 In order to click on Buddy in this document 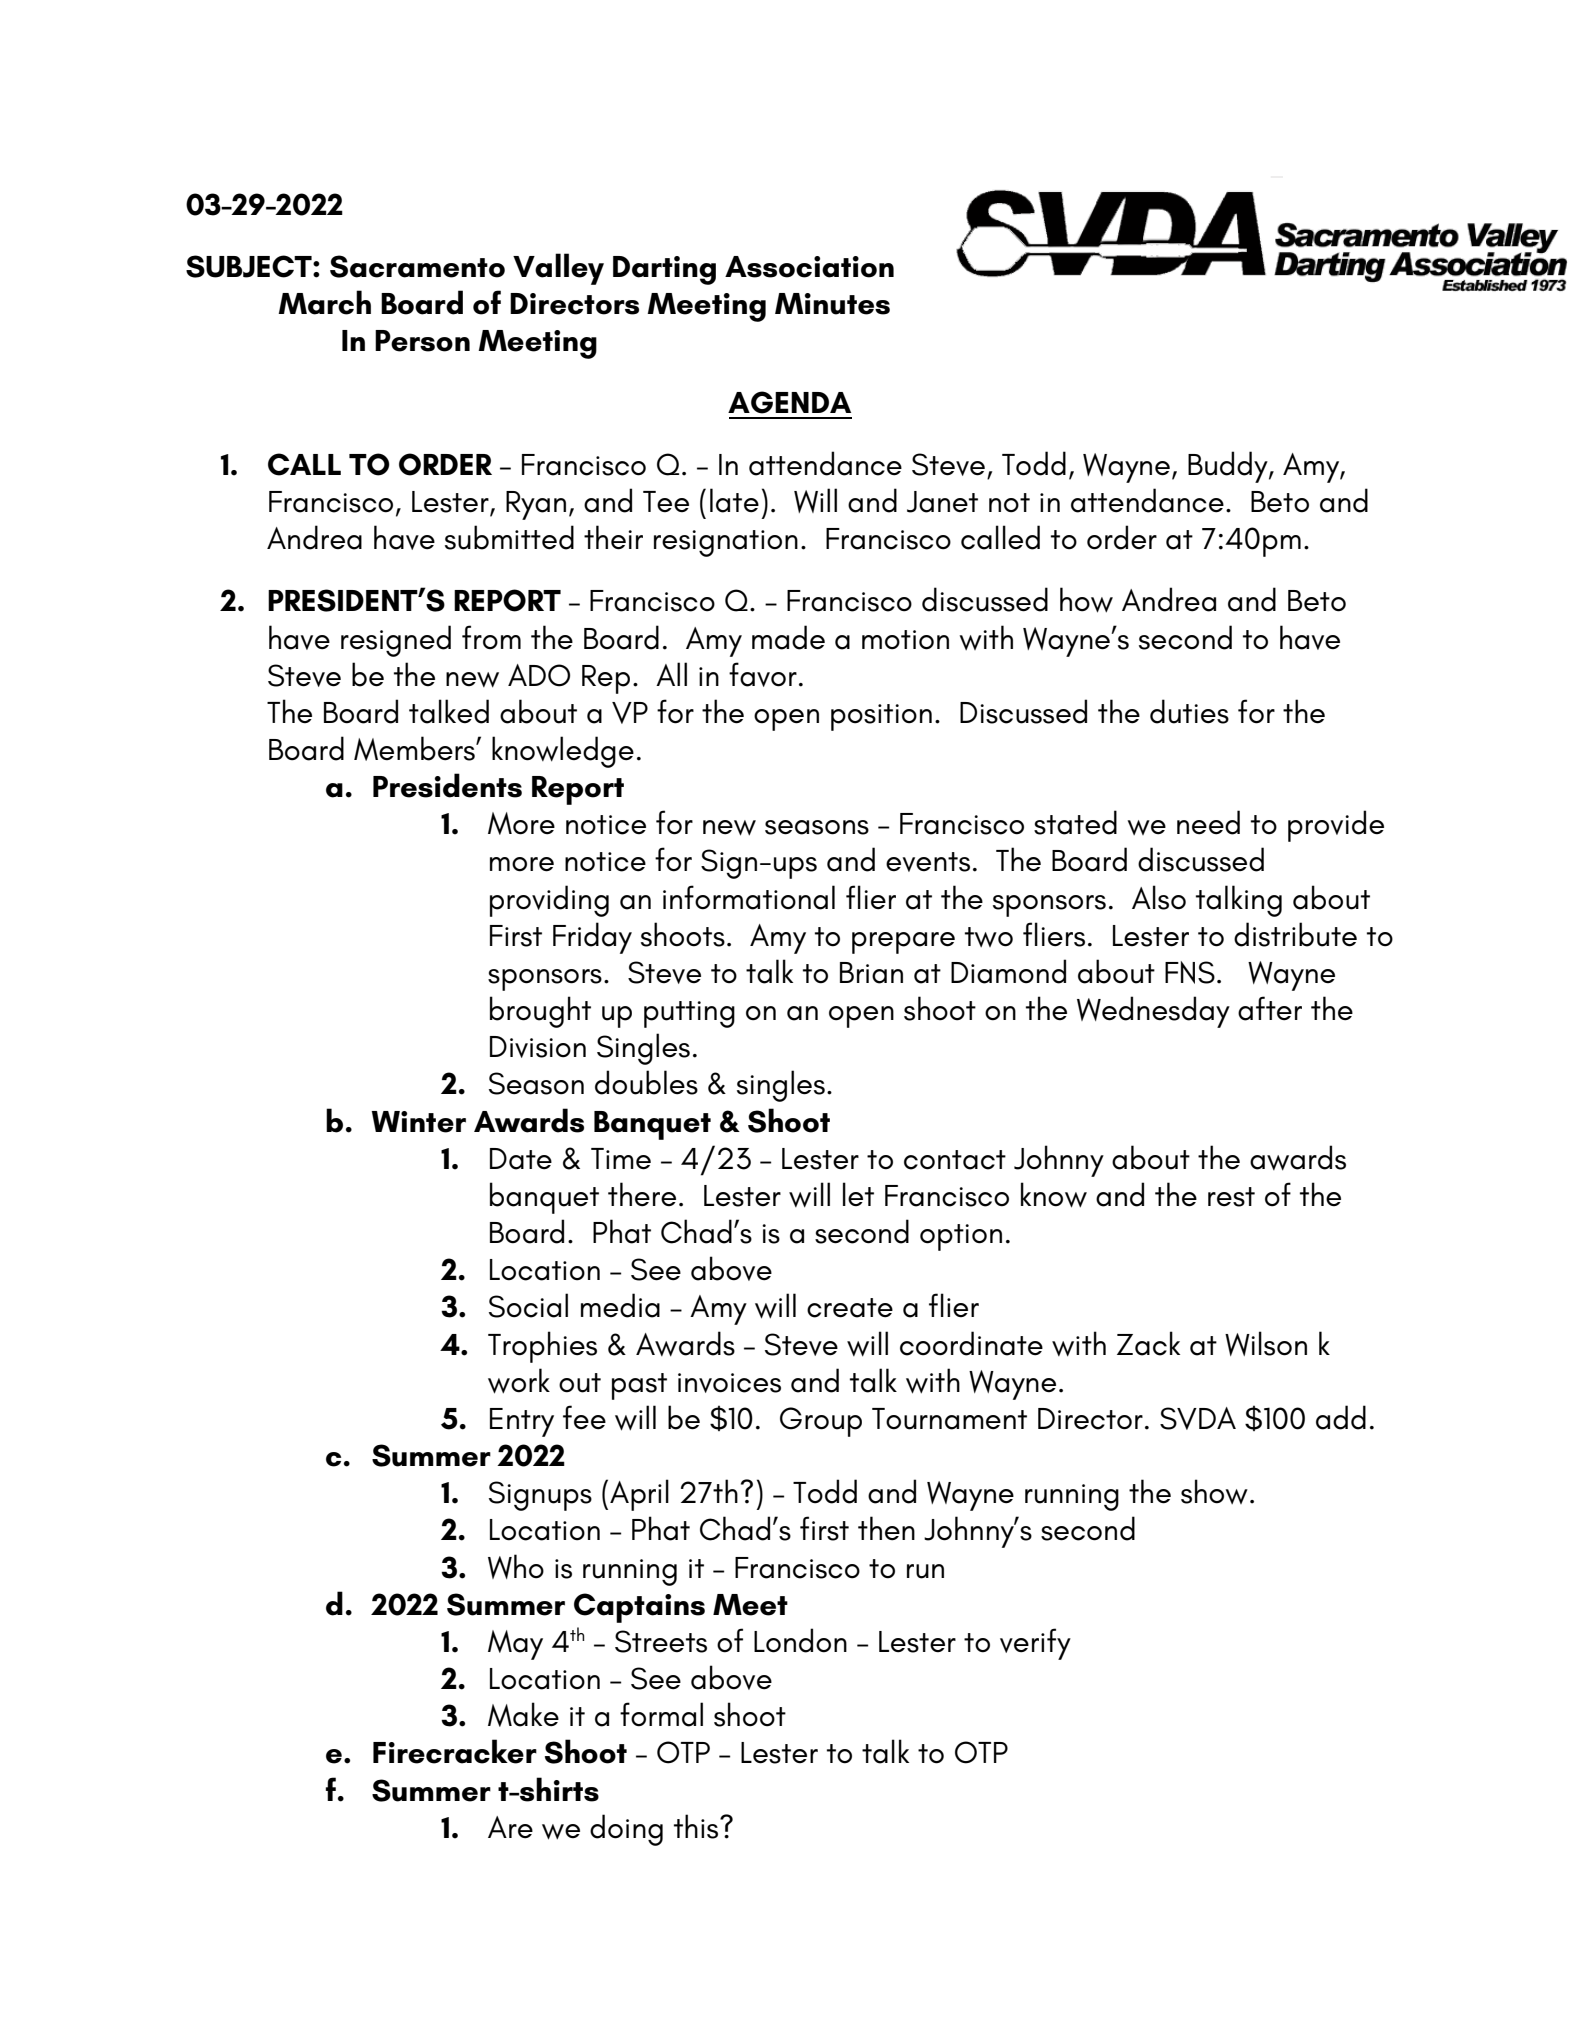, I will do `click(1229, 467)`.
